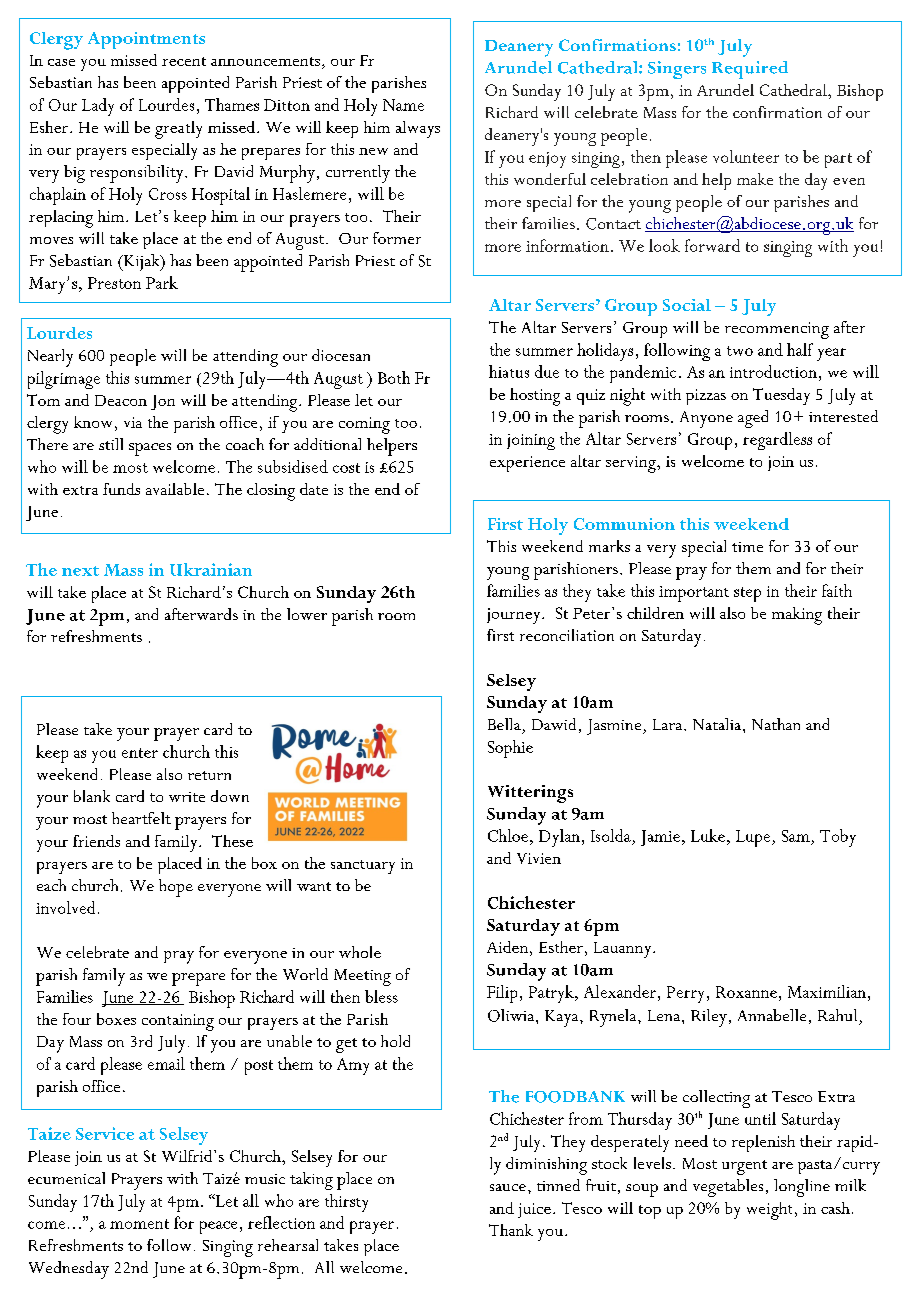 Image resolution: width=924 pixels, height=1309 pixels. What do you see at coordinates (80, 571) in the document?
I see `next` at bounding box center [80, 571].
